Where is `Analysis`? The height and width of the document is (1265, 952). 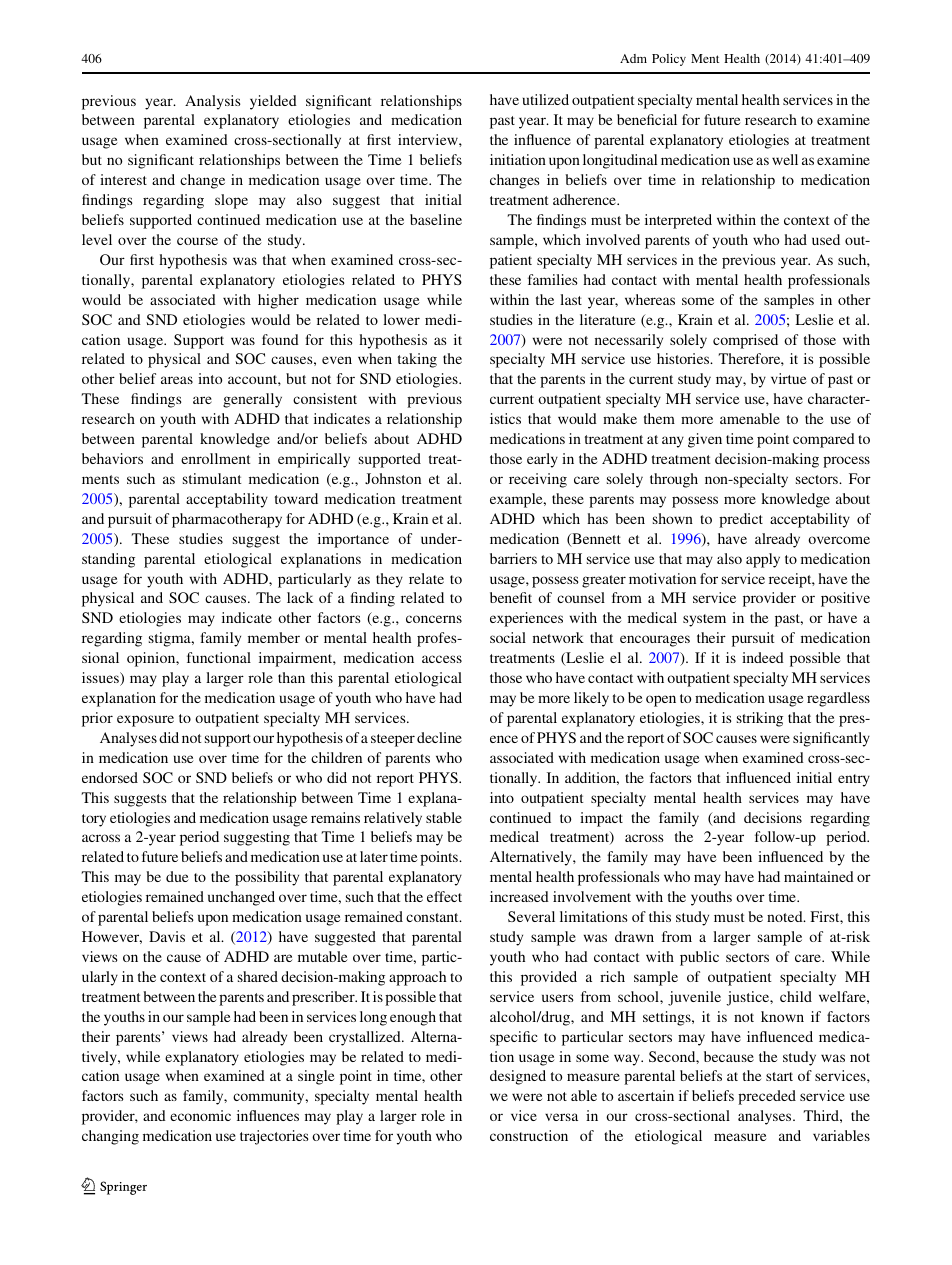 Analysis is located at coordinates (213, 102).
